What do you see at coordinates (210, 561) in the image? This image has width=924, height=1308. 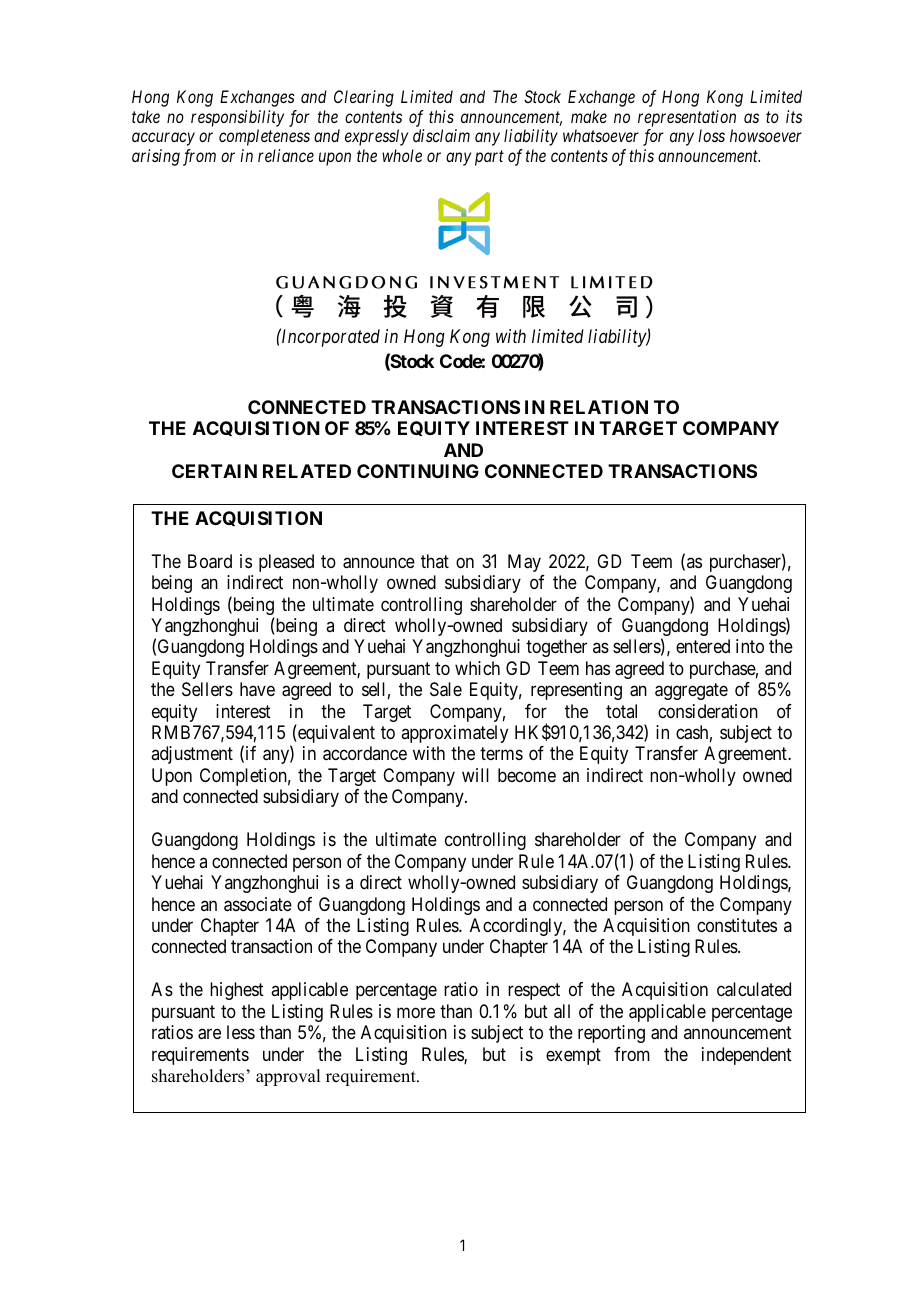 I see `Board` at bounding box center [210, 561].
